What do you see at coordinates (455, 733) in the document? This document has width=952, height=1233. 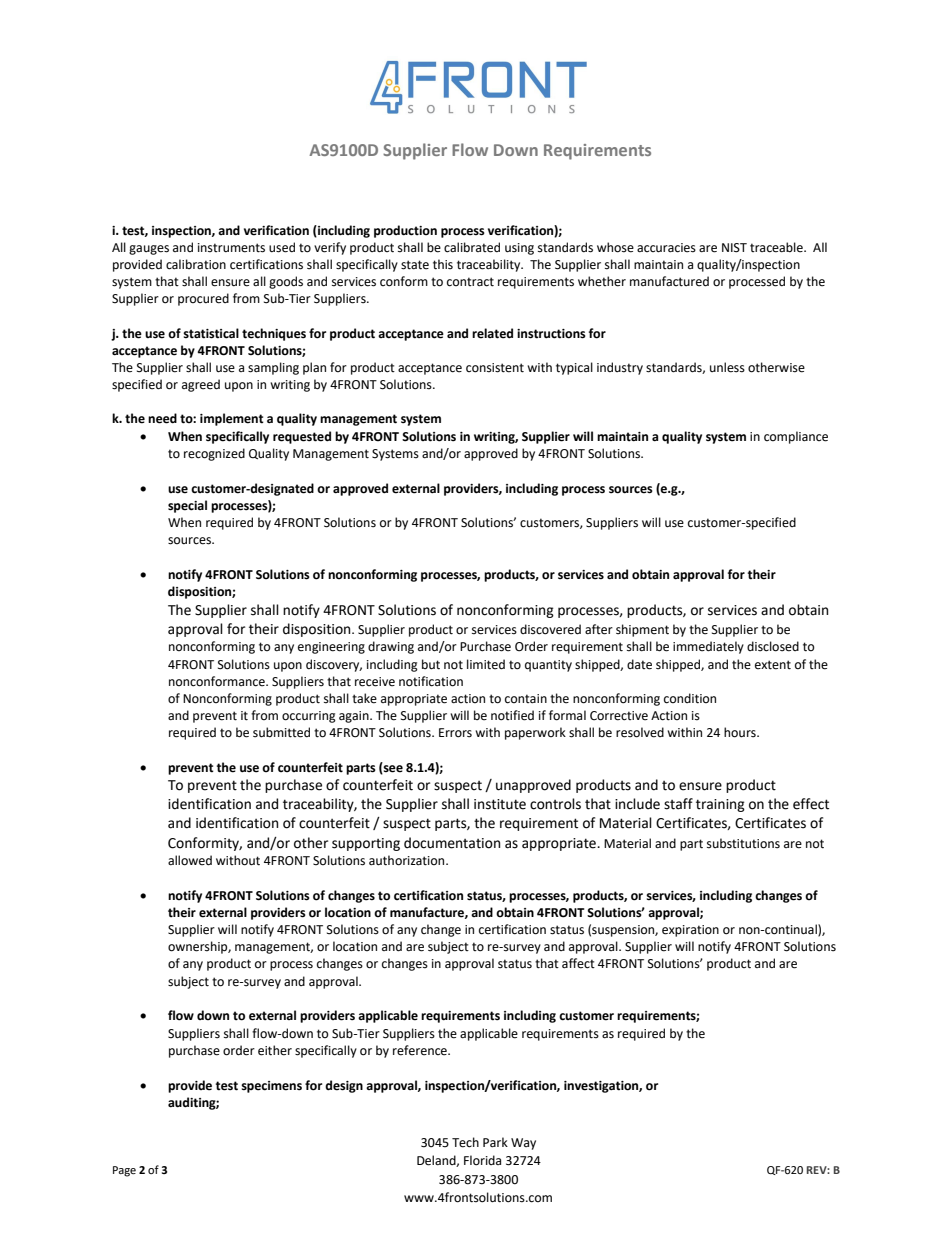 I see `Errors` at bounding box center [455, 733].
